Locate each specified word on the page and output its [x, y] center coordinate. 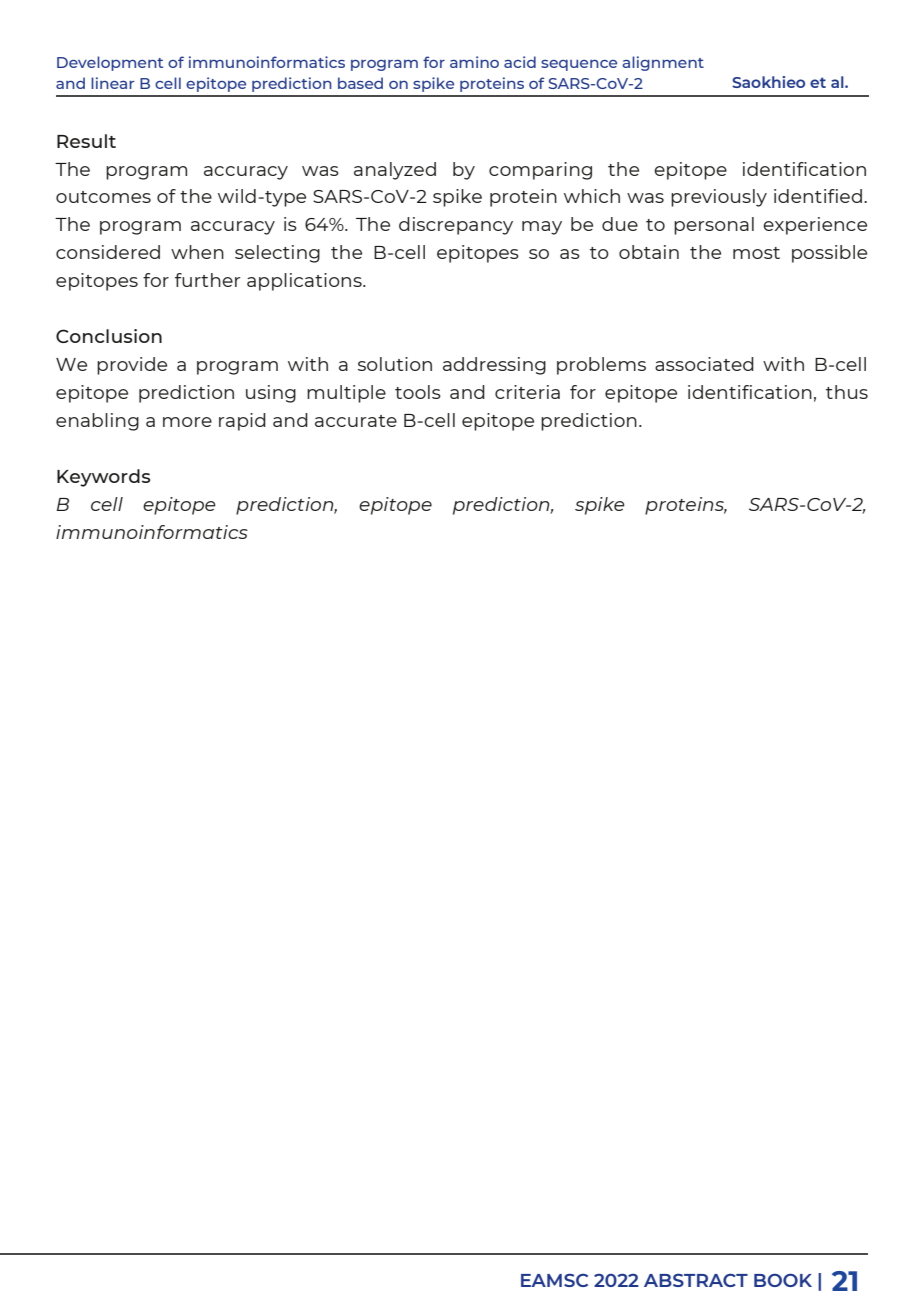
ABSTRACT [696, 1280]
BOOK [783, 1280]
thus [847, 392]
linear [113, 83]
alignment [663, 63]
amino [474, 62]
